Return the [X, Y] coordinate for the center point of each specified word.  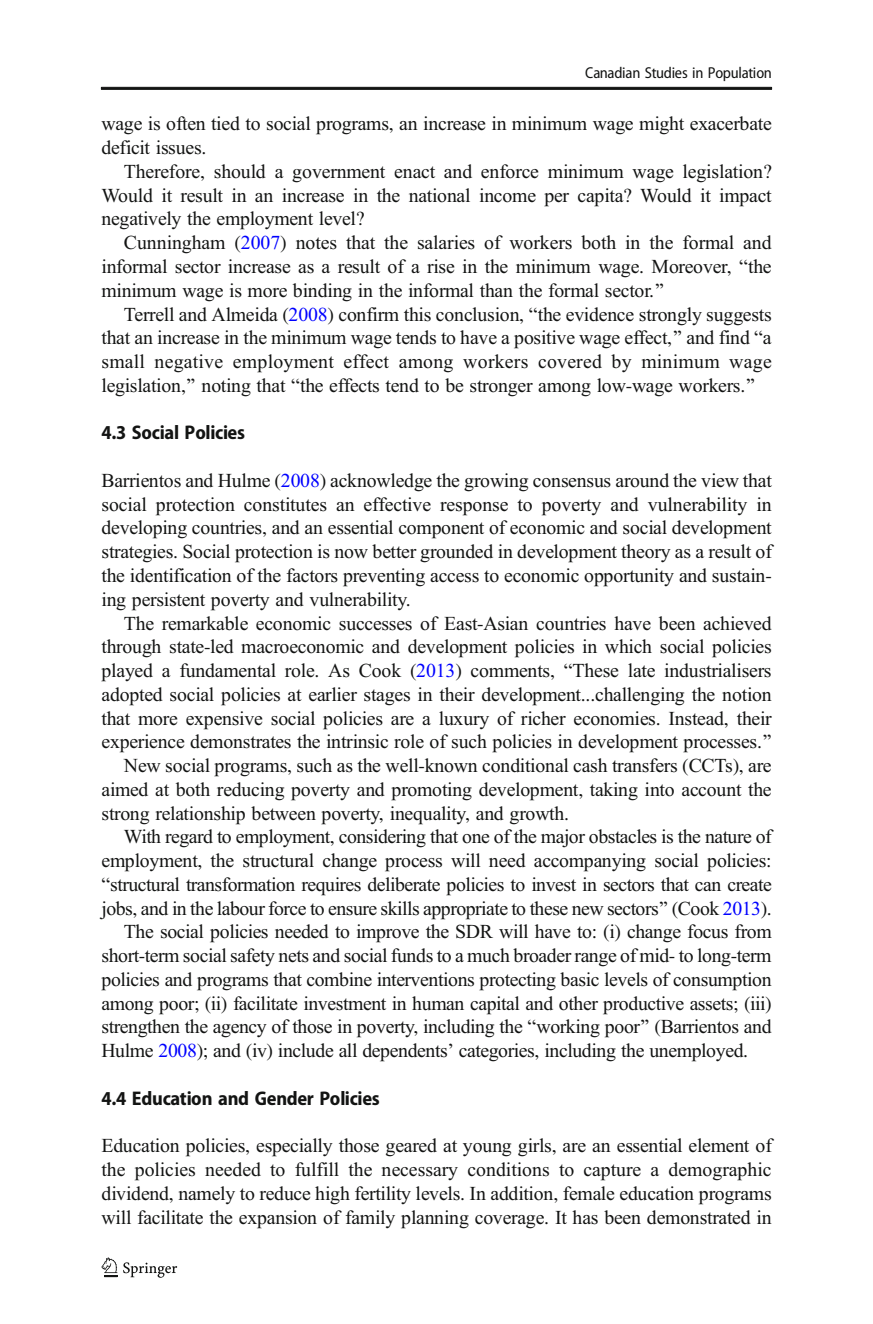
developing [144, 529]
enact [414, 172]
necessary [420, 1173]
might [661, 125]
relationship [200, 815]
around [642, 480]
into [659, 789]
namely [207, 1195]
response [474, 509]
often [186, 123]
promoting [431, 791]
